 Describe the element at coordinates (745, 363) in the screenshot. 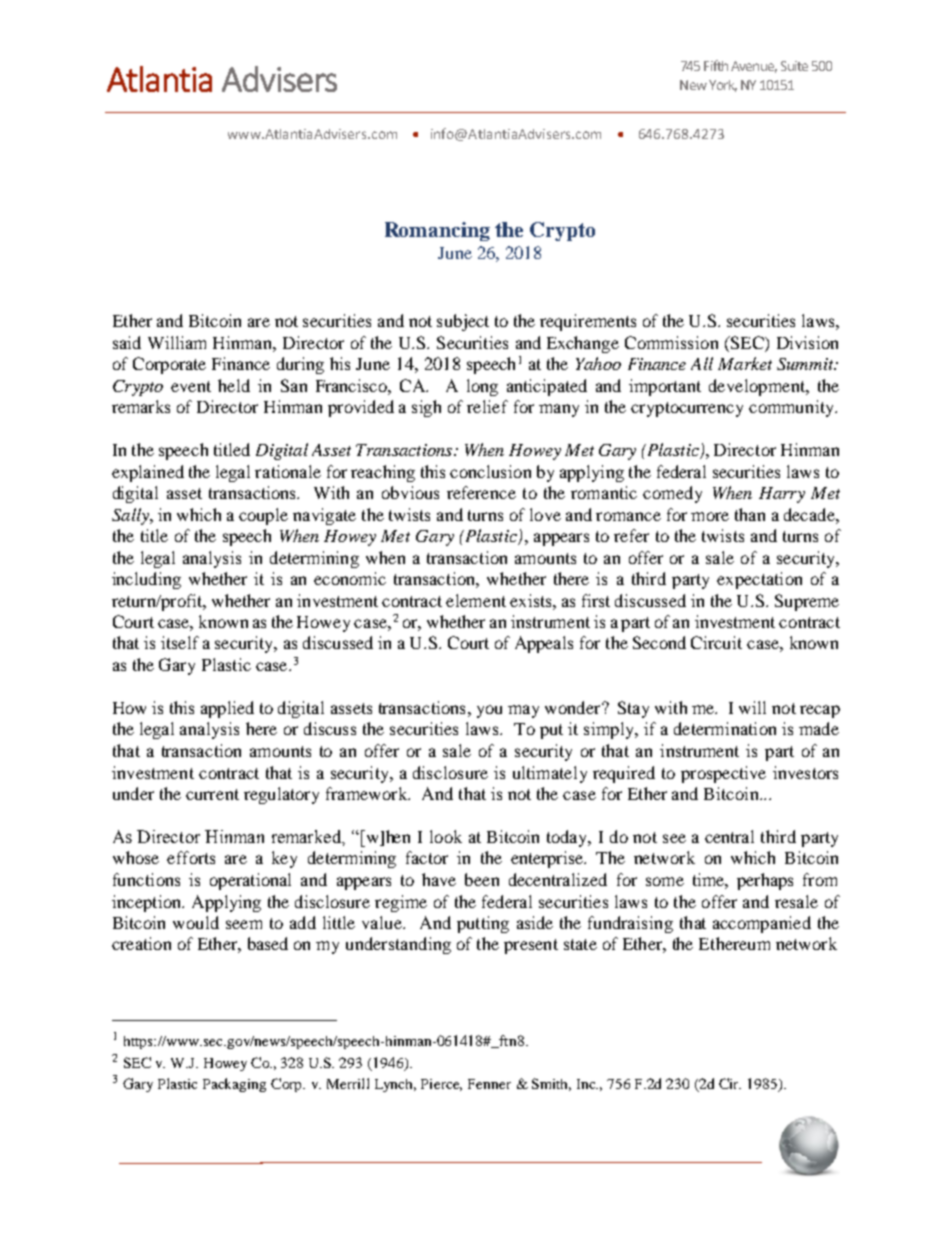

I see `Market` at that location.
